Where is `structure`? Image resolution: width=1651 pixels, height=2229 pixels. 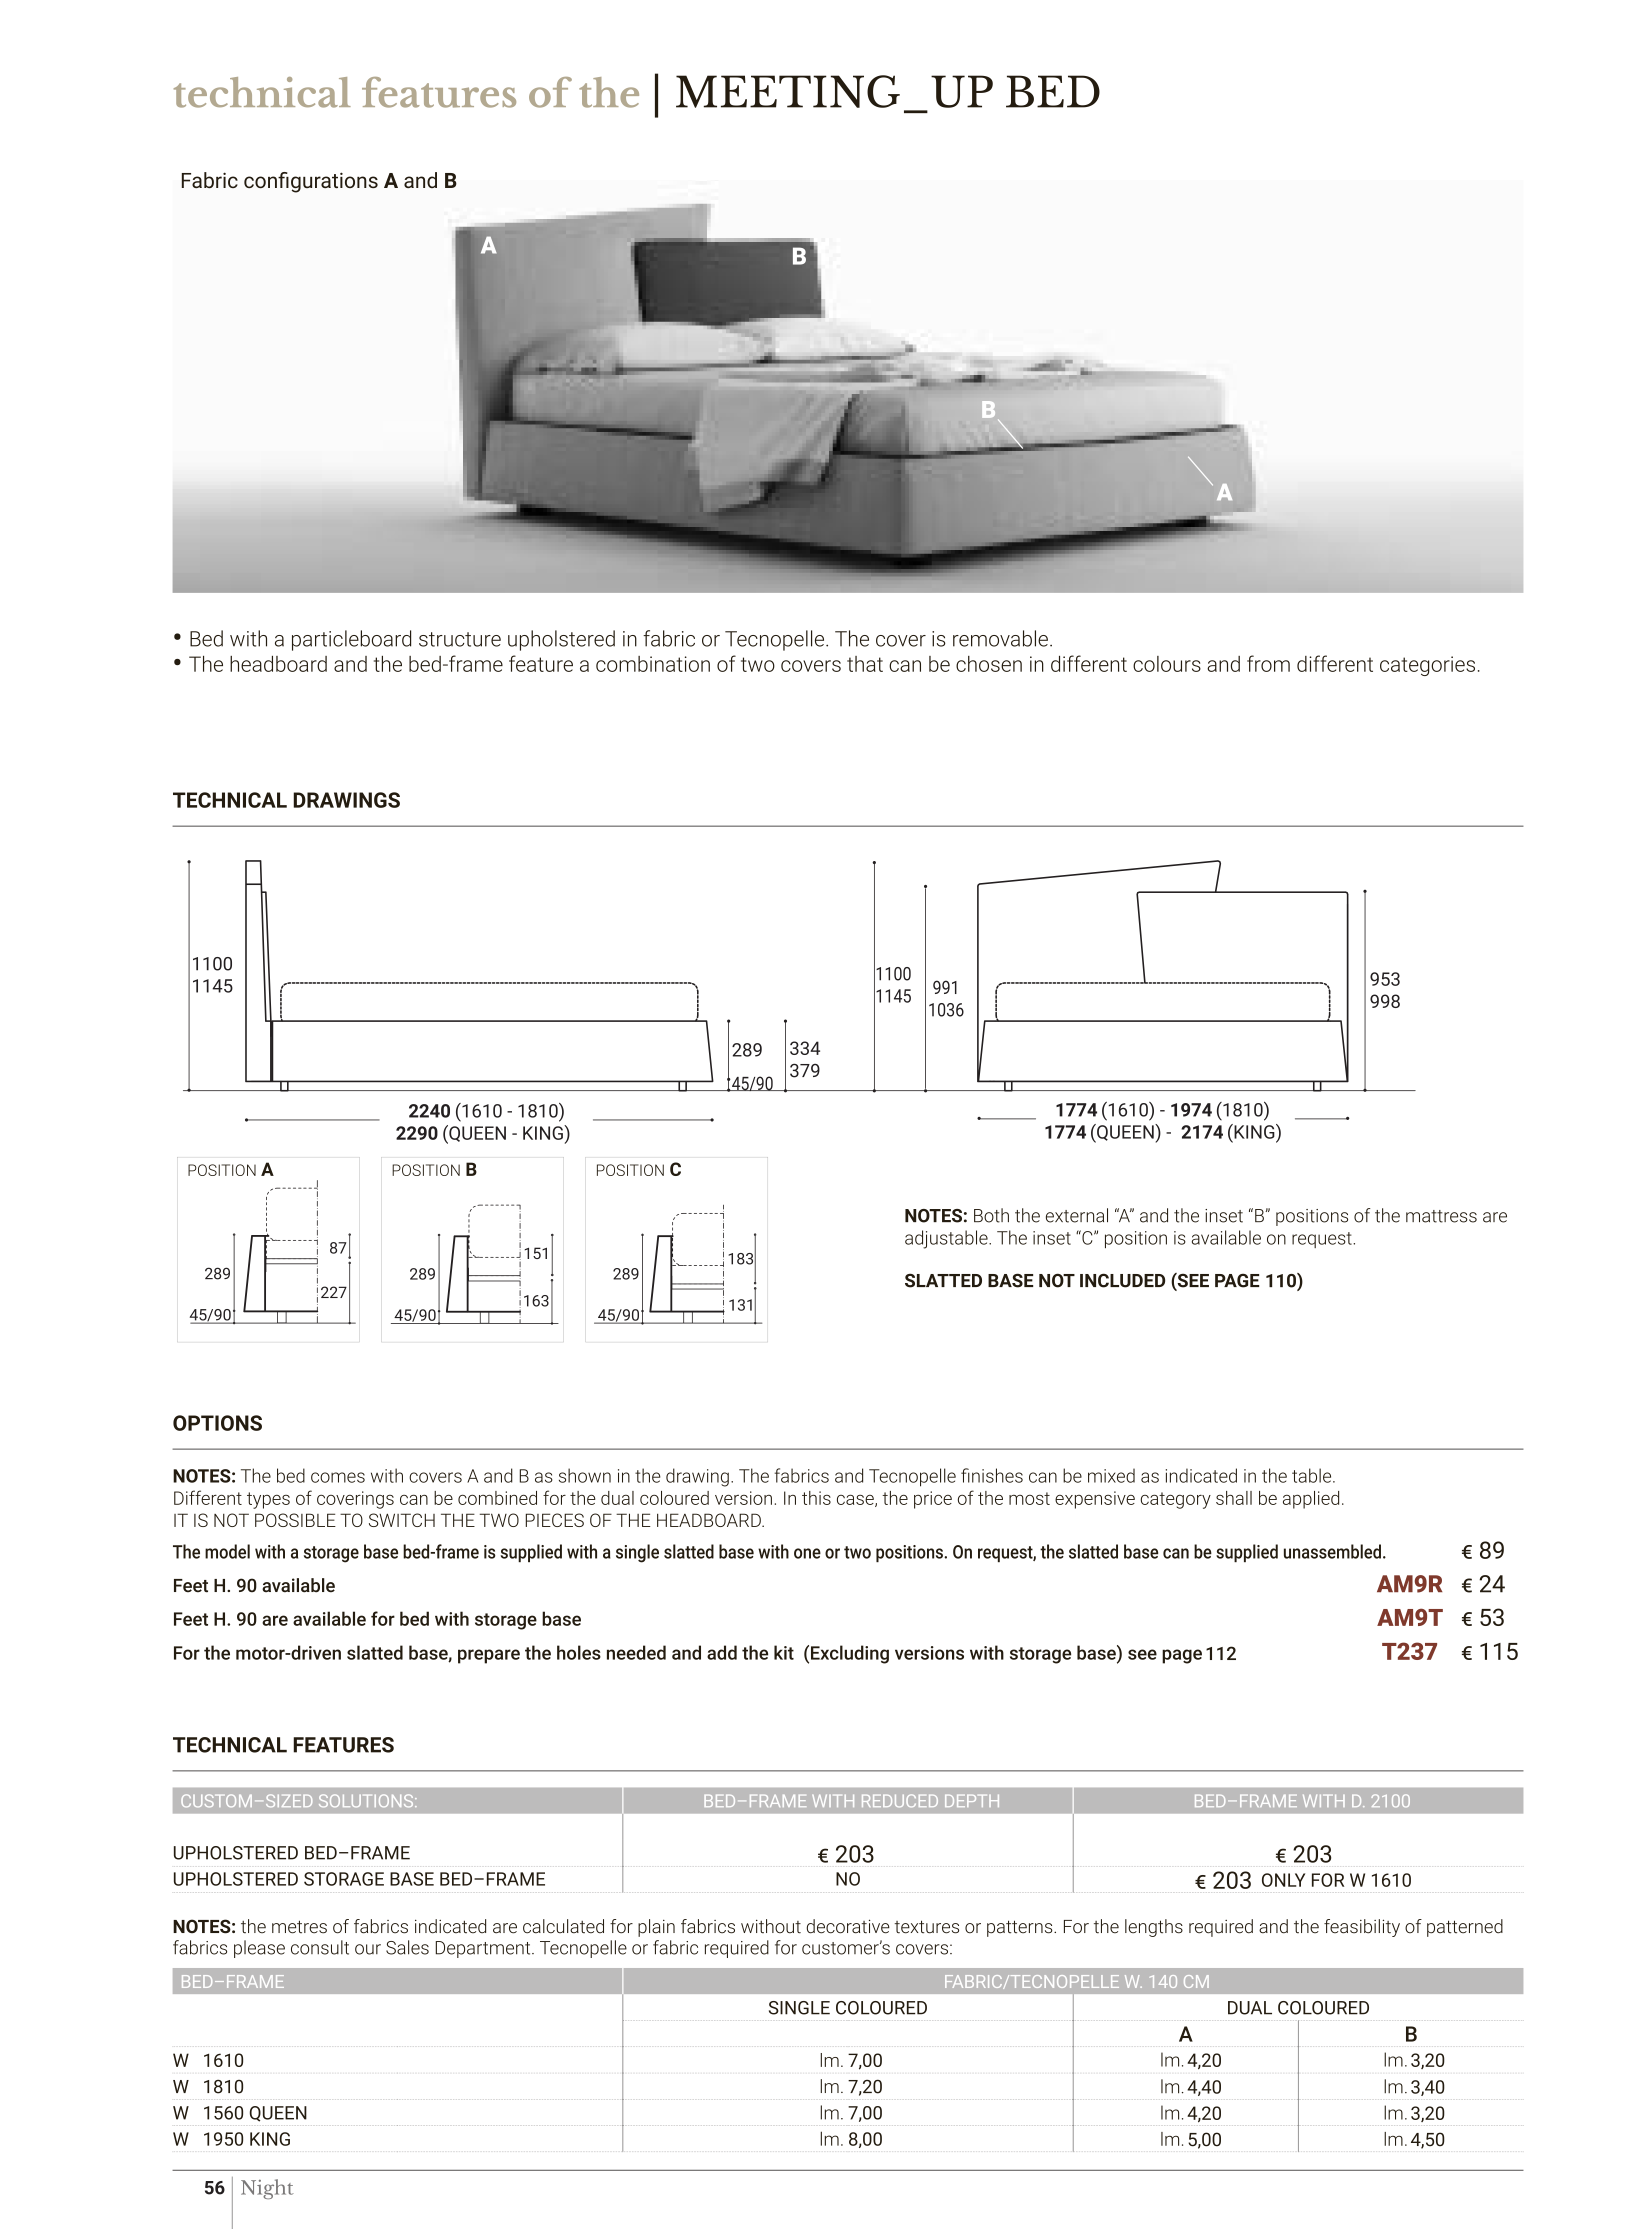 structure is located at coordinates (460, 639).
